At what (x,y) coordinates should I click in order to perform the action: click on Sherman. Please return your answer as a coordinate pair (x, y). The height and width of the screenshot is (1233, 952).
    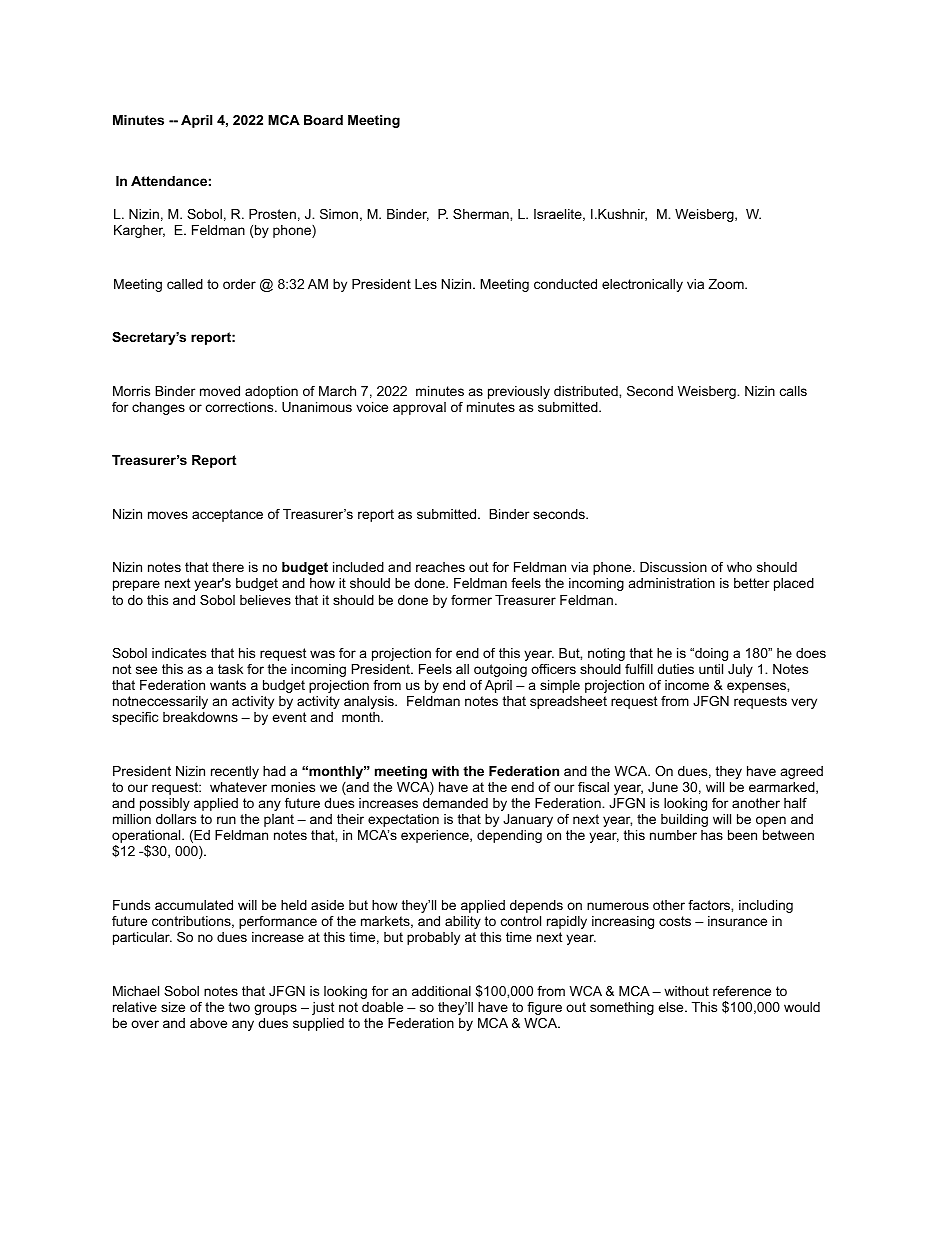
    Looking at the image, I should click on (482, 214).
